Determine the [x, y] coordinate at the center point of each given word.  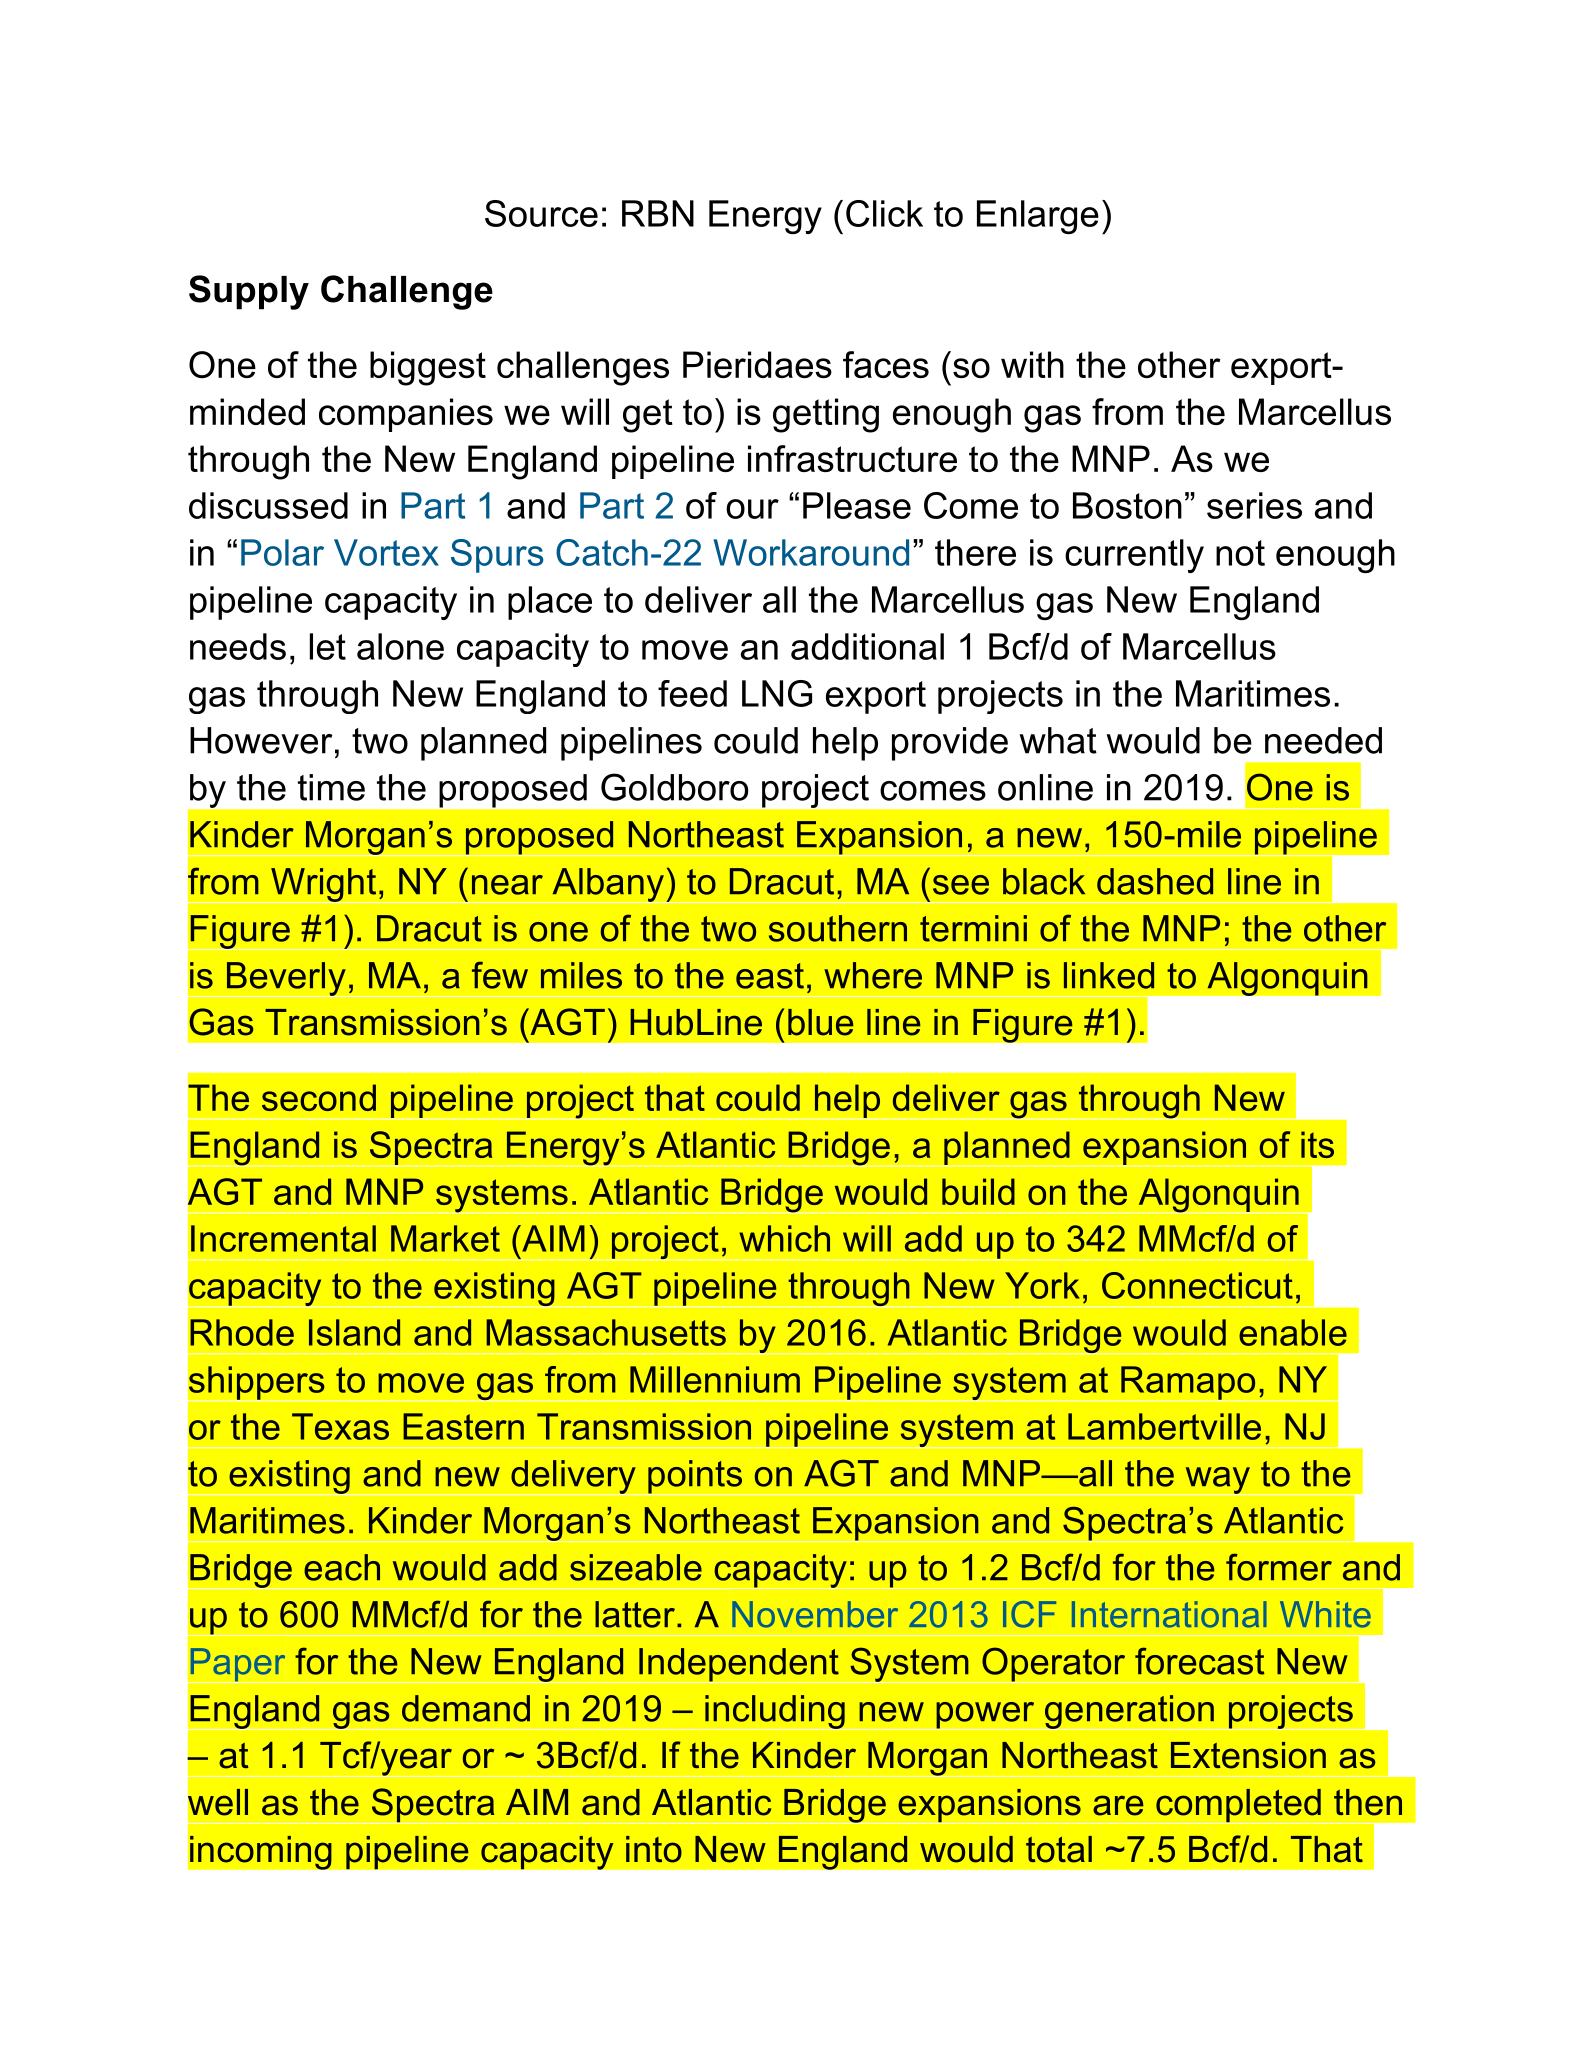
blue [821, 1022]
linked [1109, 975]
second [319, 1097]
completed [1238, 1806]
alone [400, 646]
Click [884, 213]
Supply [249, 292]
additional [867, 646]
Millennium [715, 1379]
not [1240, 553]
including [775, 1712]
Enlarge [1038, 217]
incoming [261, 1852]
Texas [340, 1426]
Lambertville [1164, 1426]
